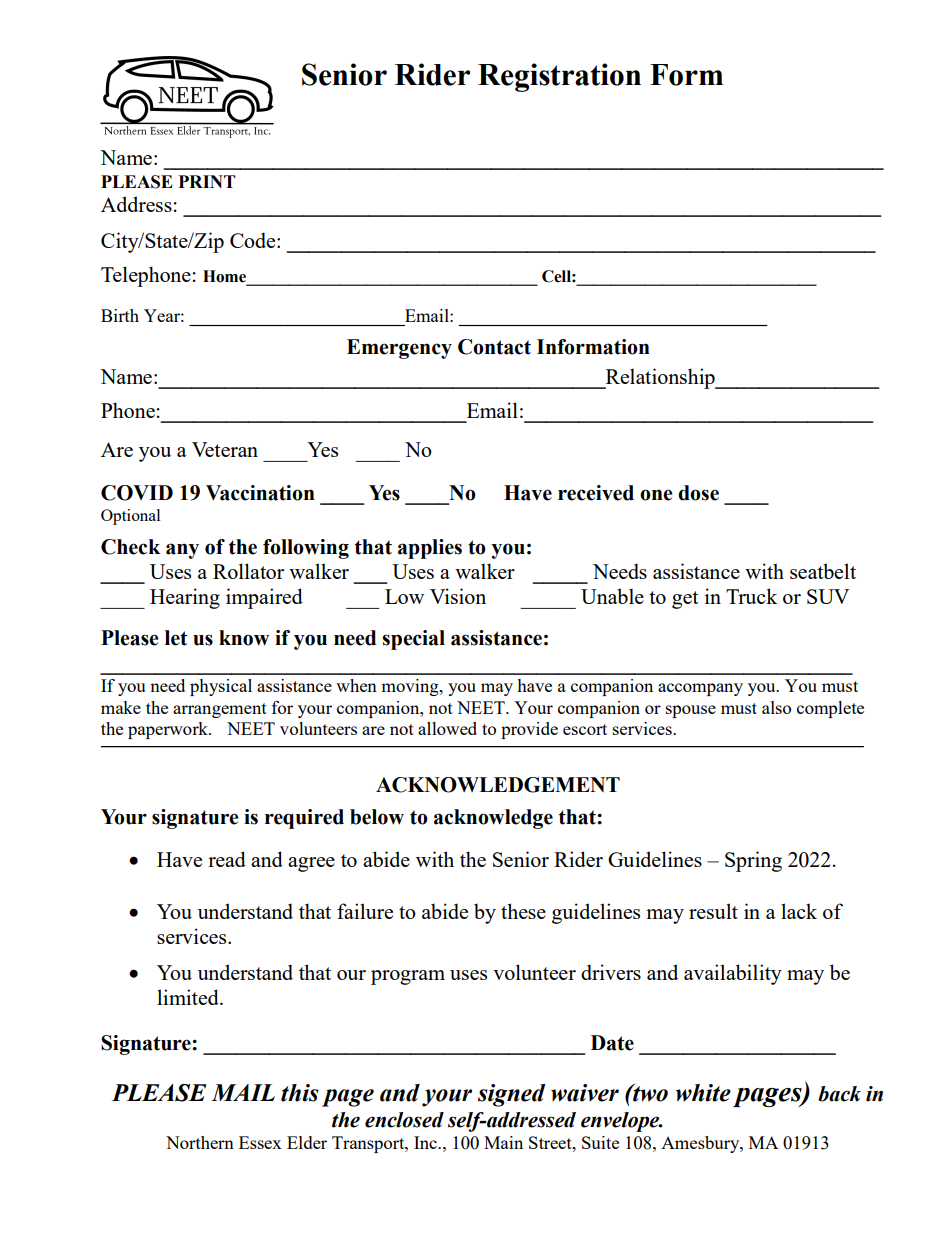 This document has height=1233, width=952. What do you see at coordinates (511, 1095) in the document?
I see `signed` at bounding box center [511, 1095].
